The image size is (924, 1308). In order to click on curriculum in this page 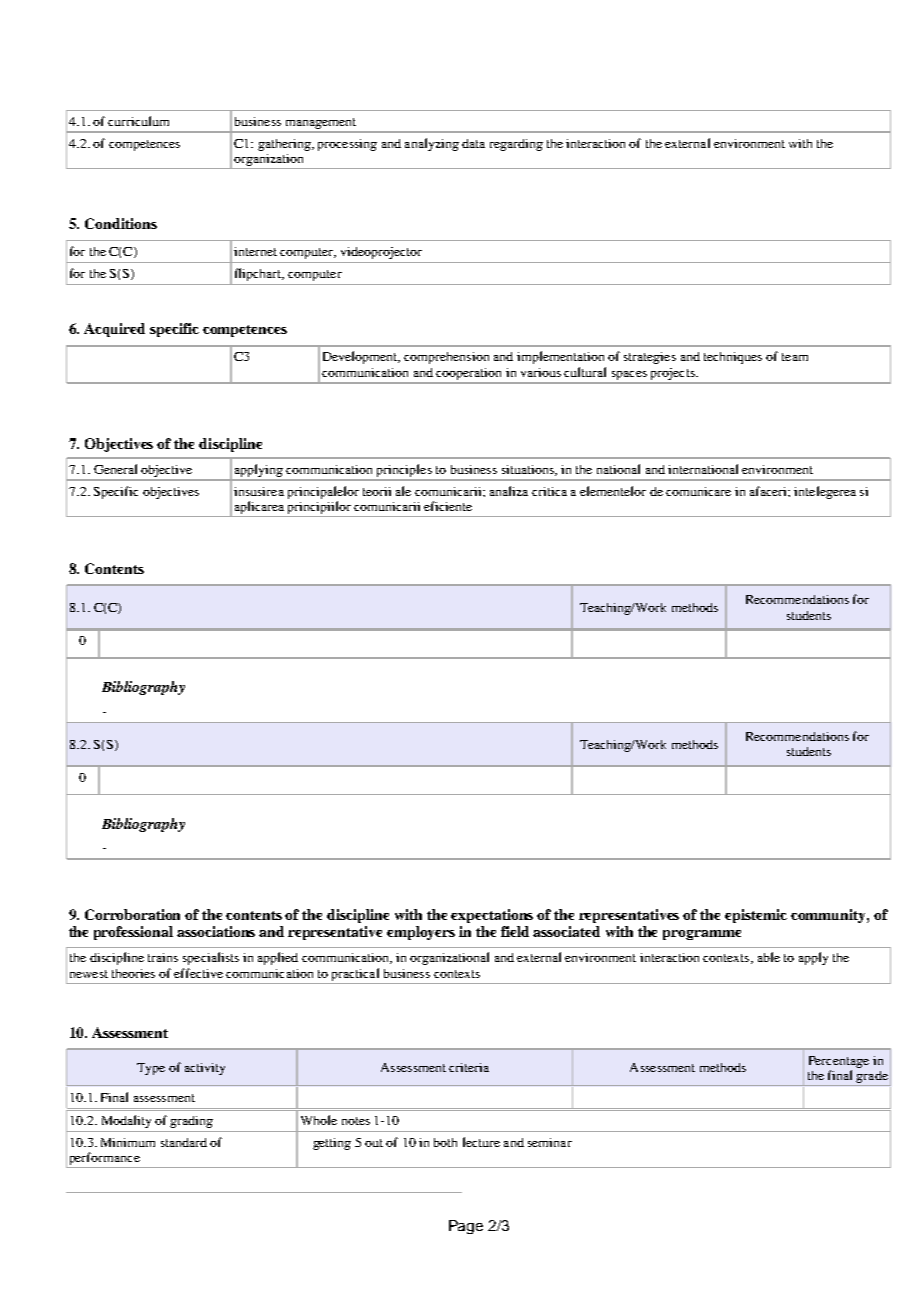, I will do `click(138, 121)`.
